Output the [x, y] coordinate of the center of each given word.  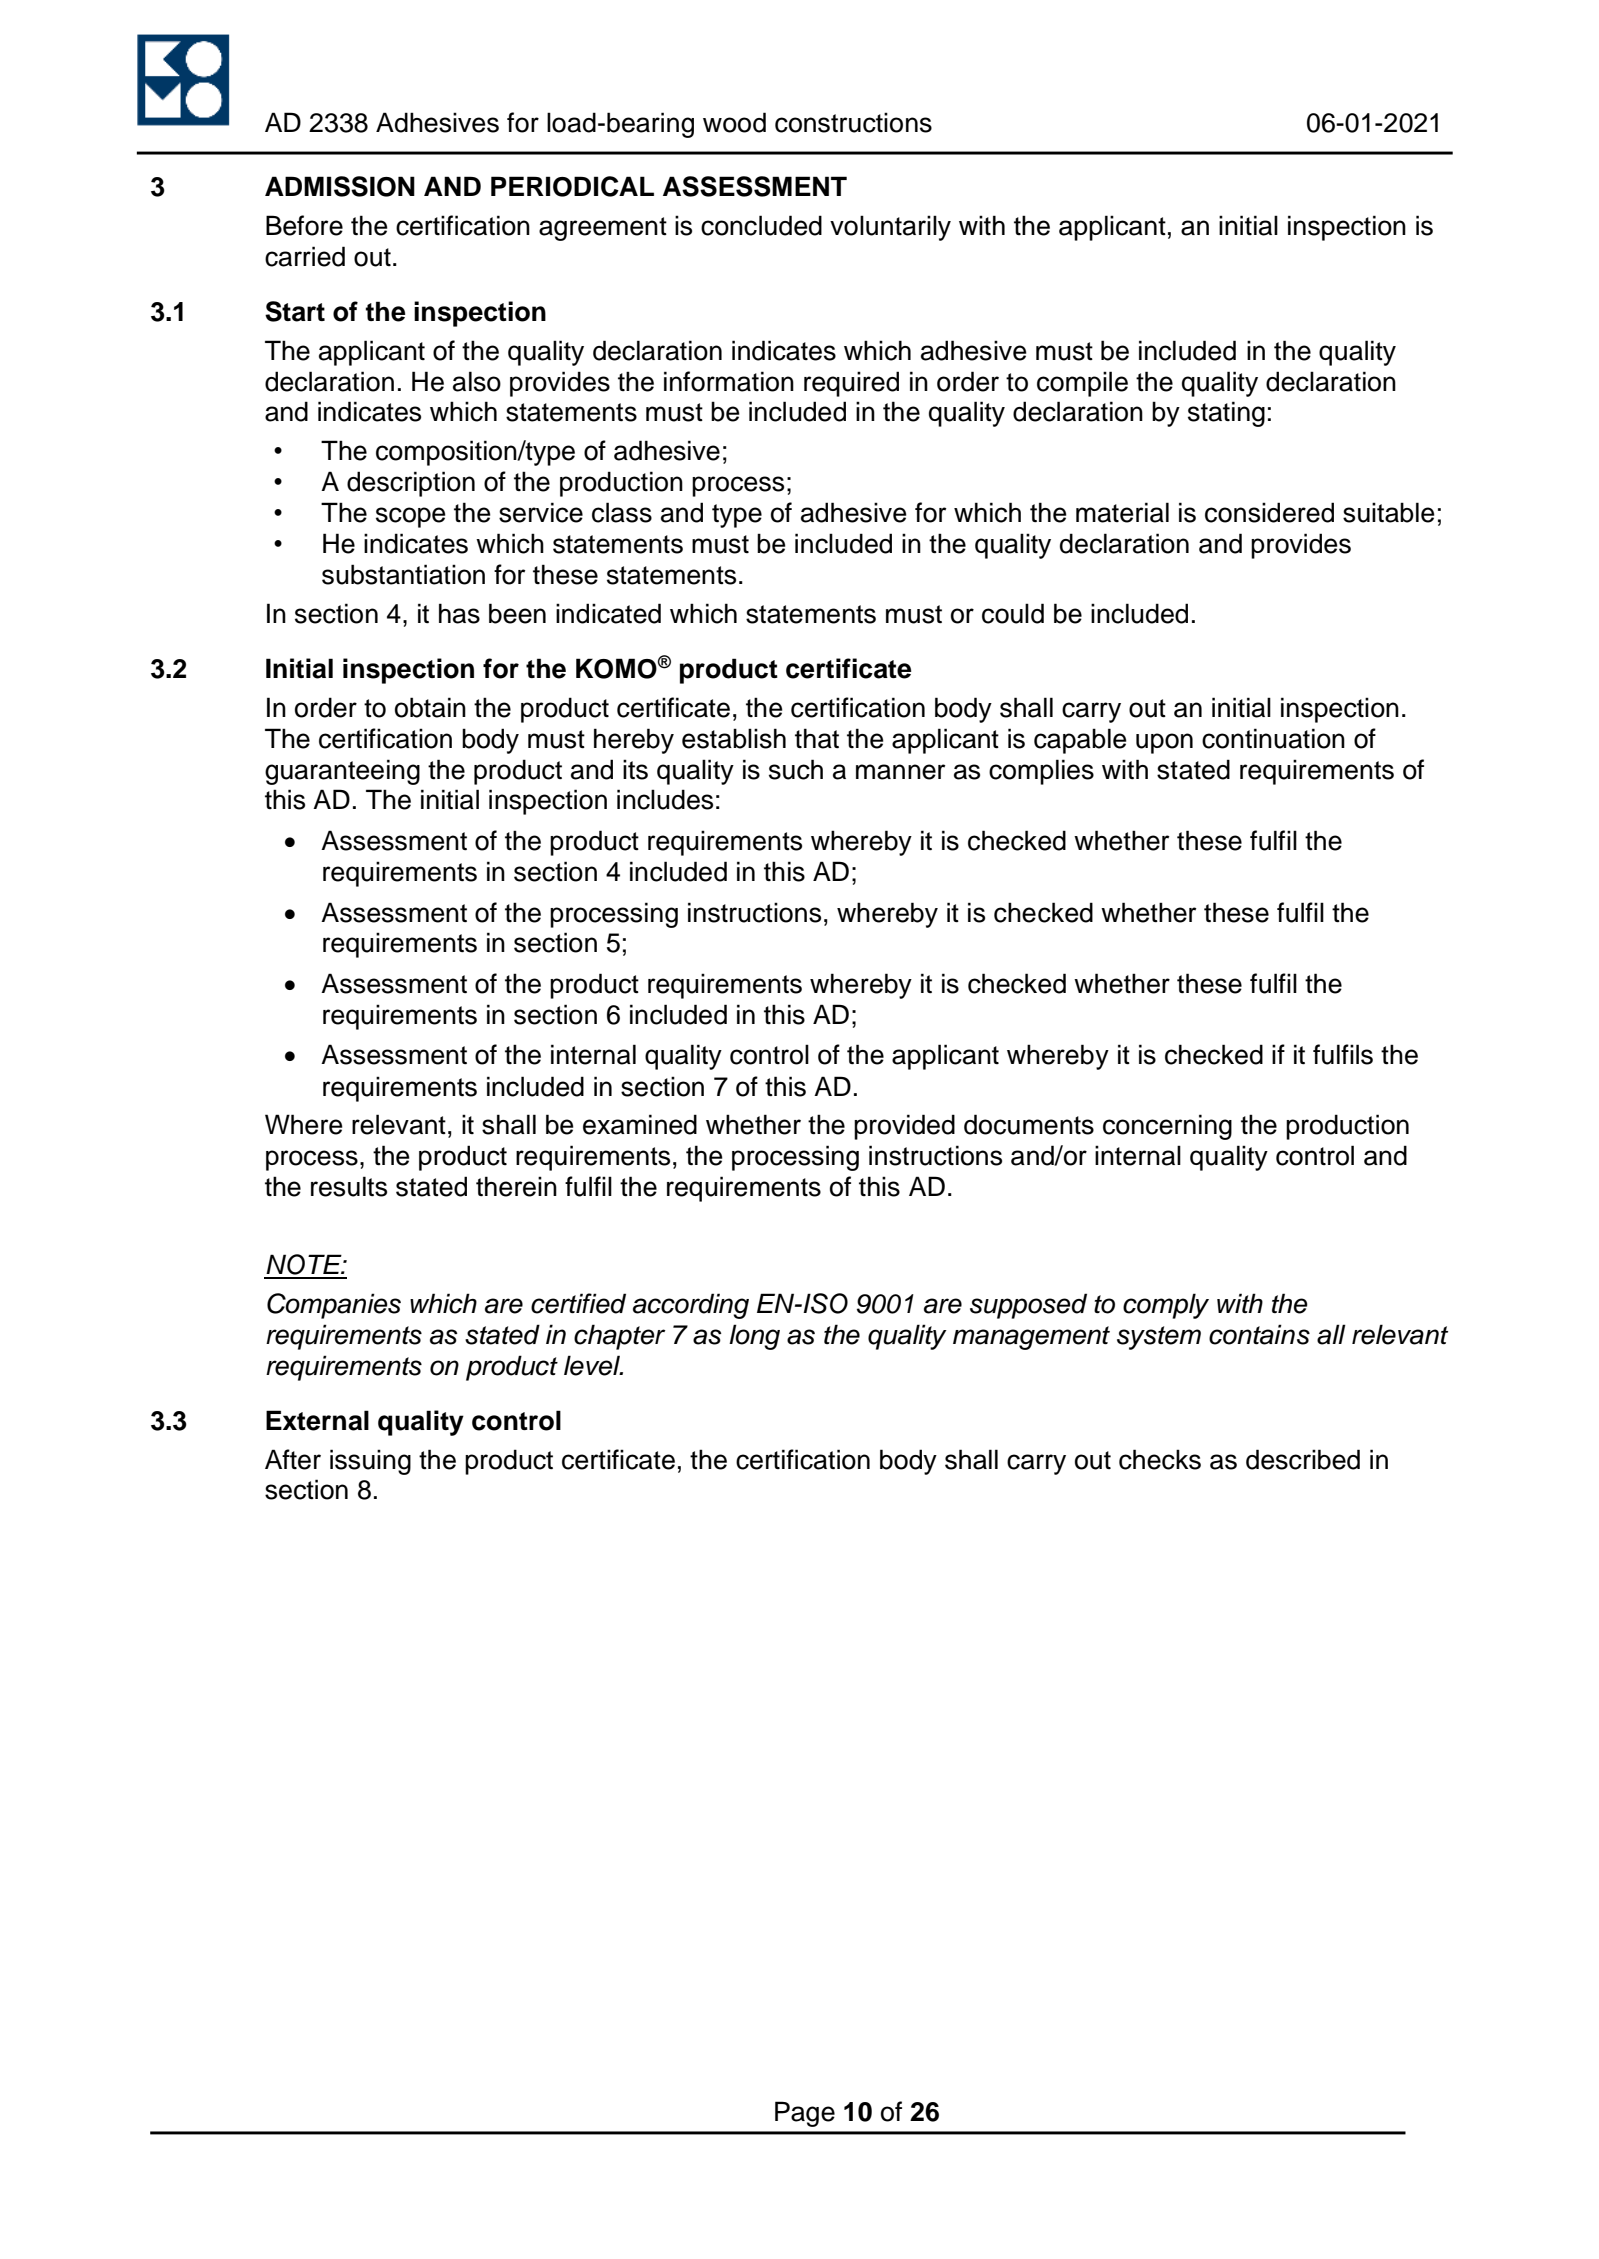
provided [904, 1127]
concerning [1167, 1127]
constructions [853, 122]
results [349, 1186]
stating [1226, 414]
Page [805, 2114]
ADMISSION [340, 186]
